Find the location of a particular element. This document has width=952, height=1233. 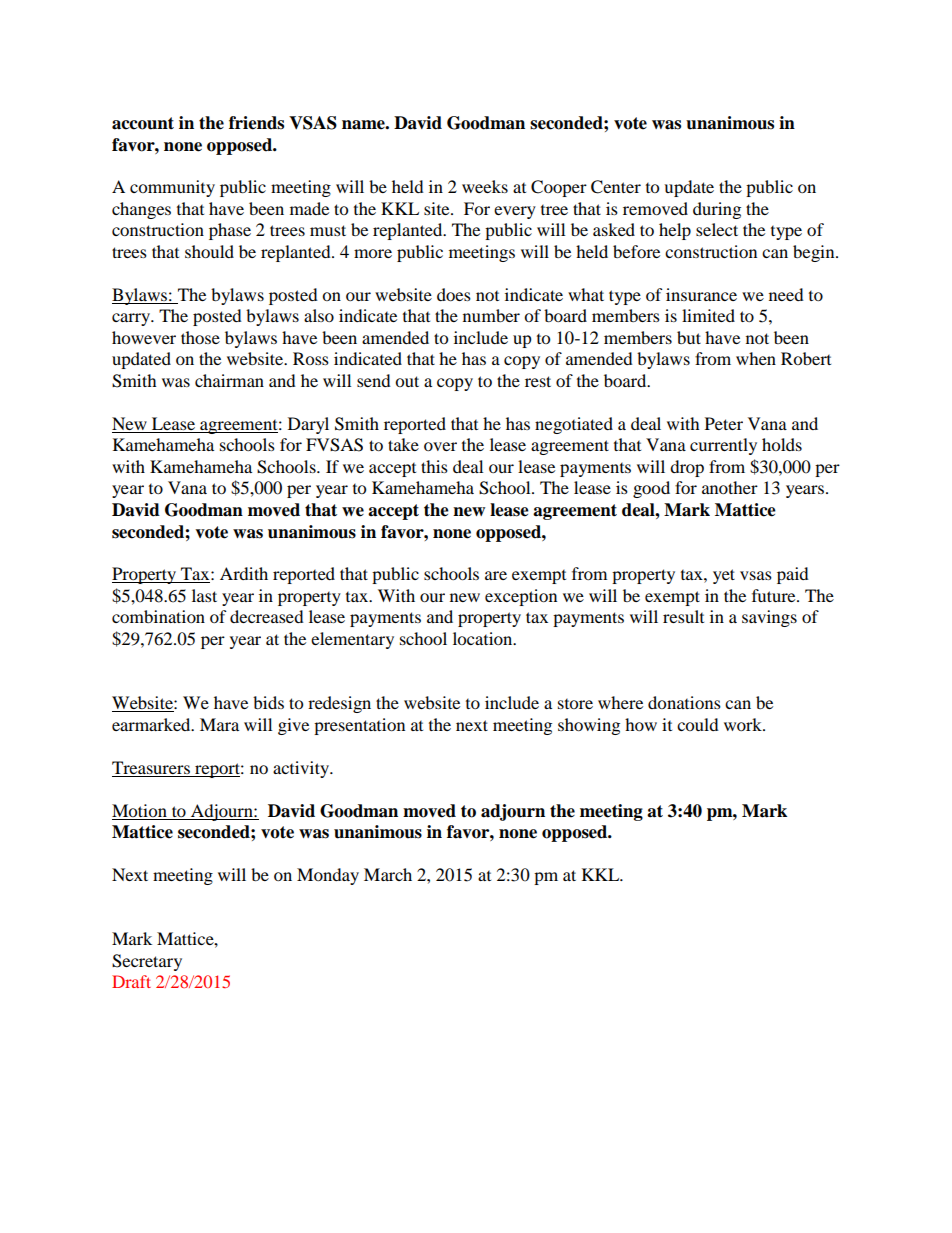

work is located at coordinates (744, 724).
